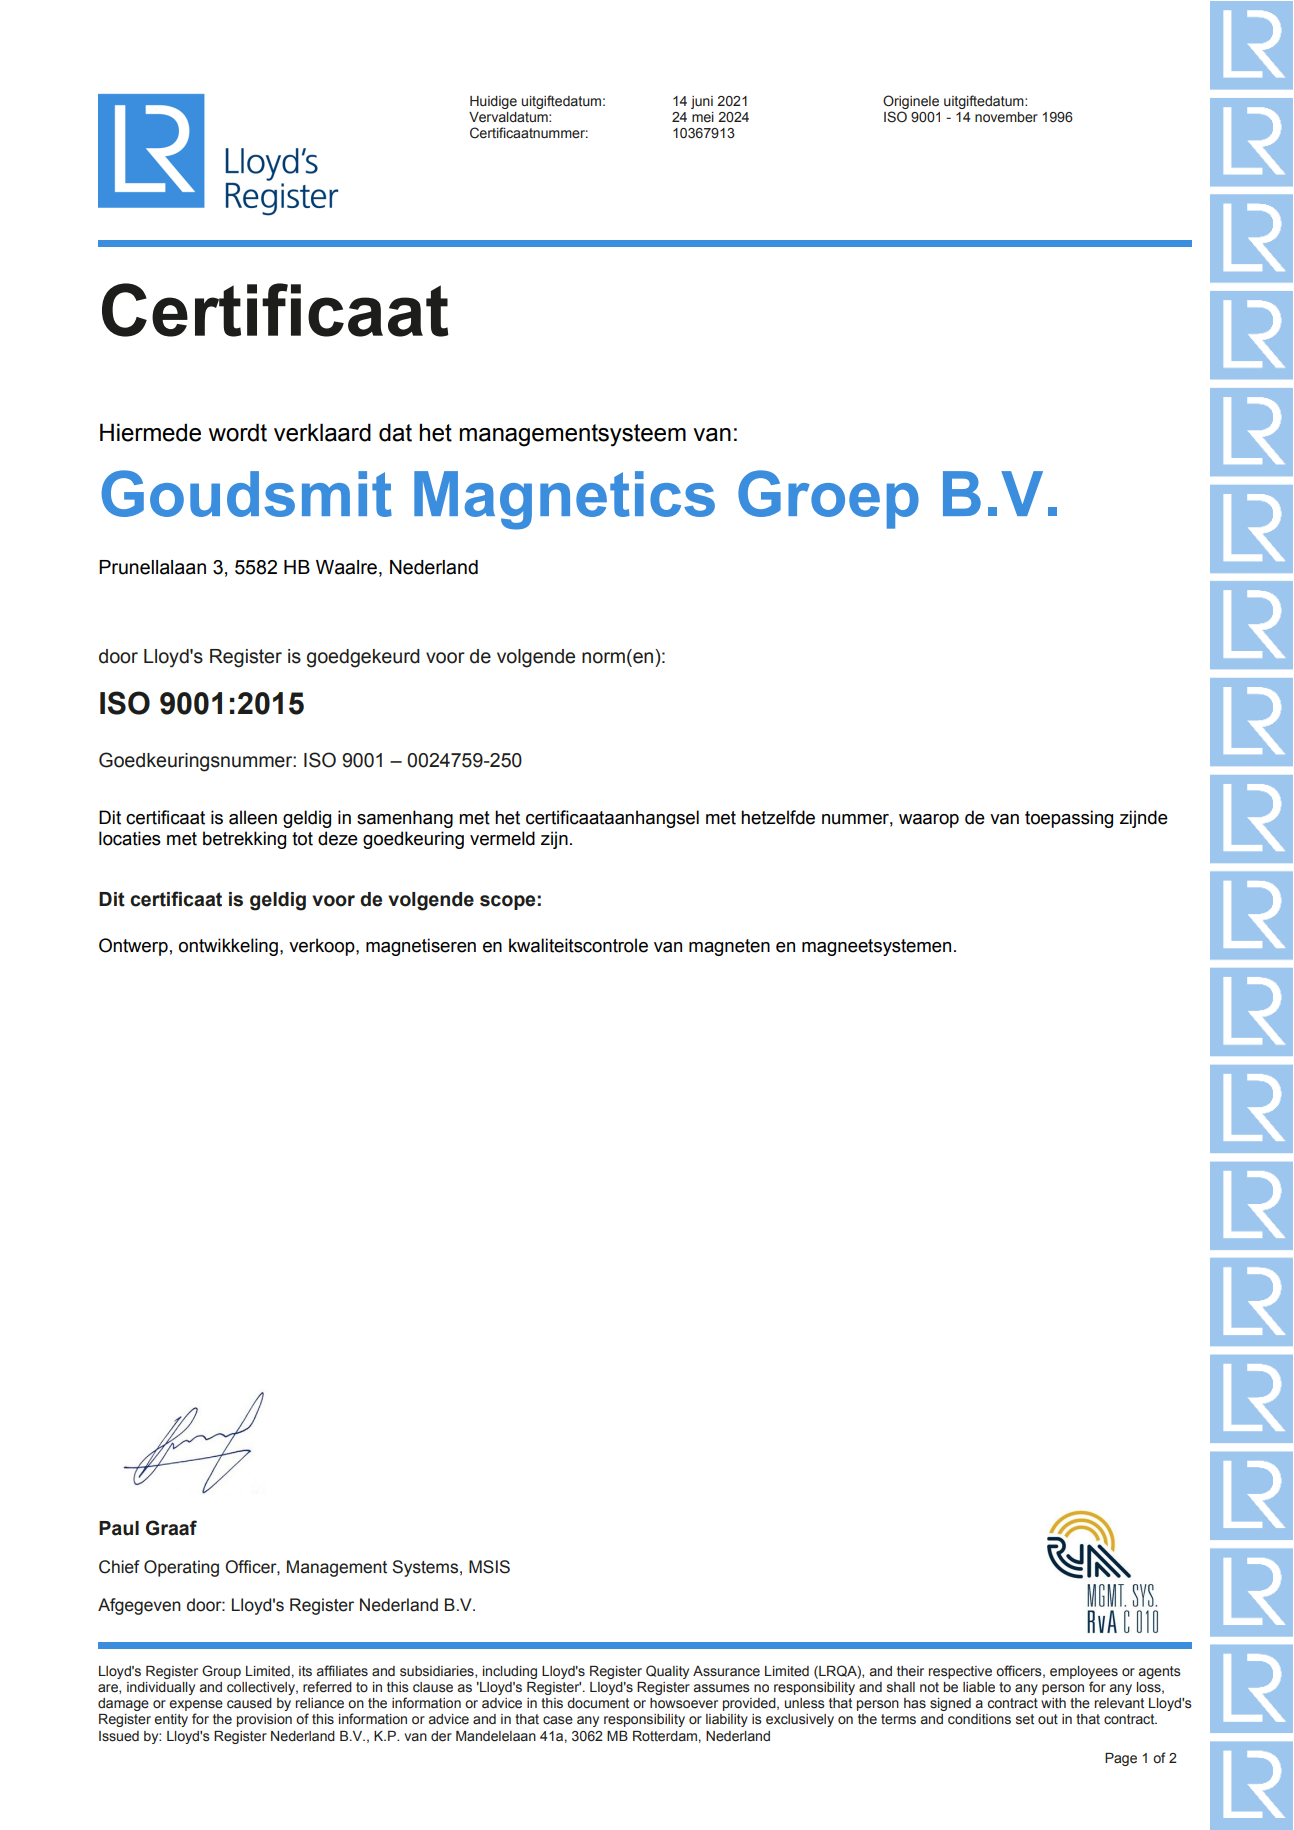 Image resolution: width=1294 pixels, height=1830 pixels. Describe the element at coordinates (703, 117) in the screenshot. I see `mei` at that location.
